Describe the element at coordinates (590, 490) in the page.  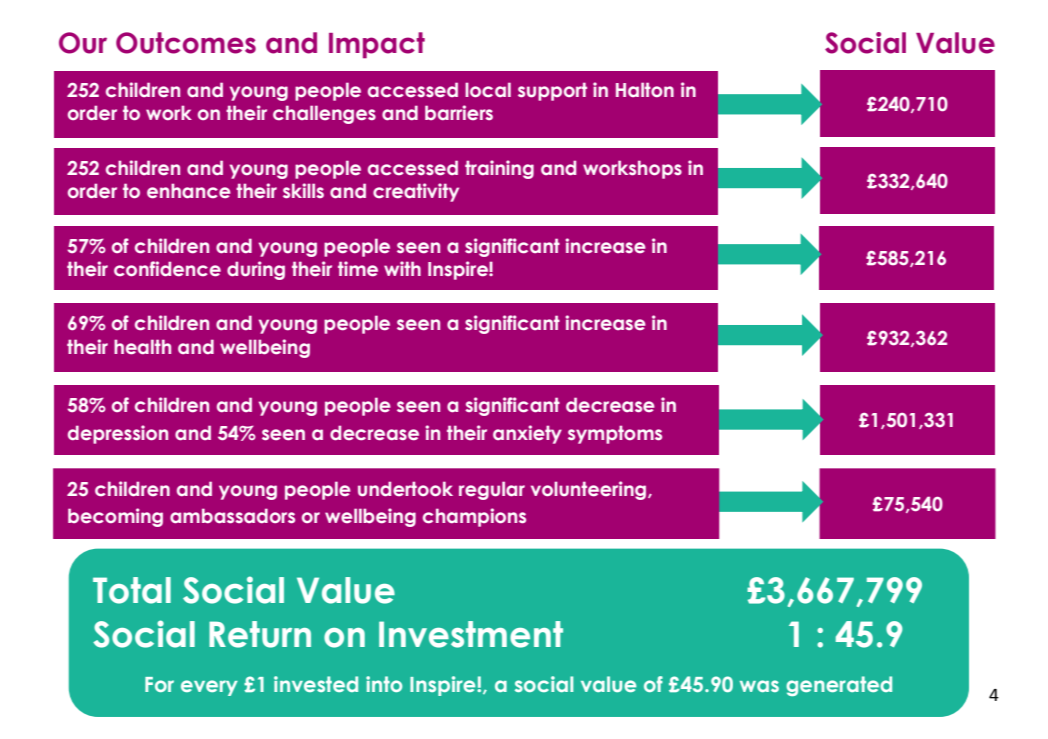
I see `volunteering` at that location.
